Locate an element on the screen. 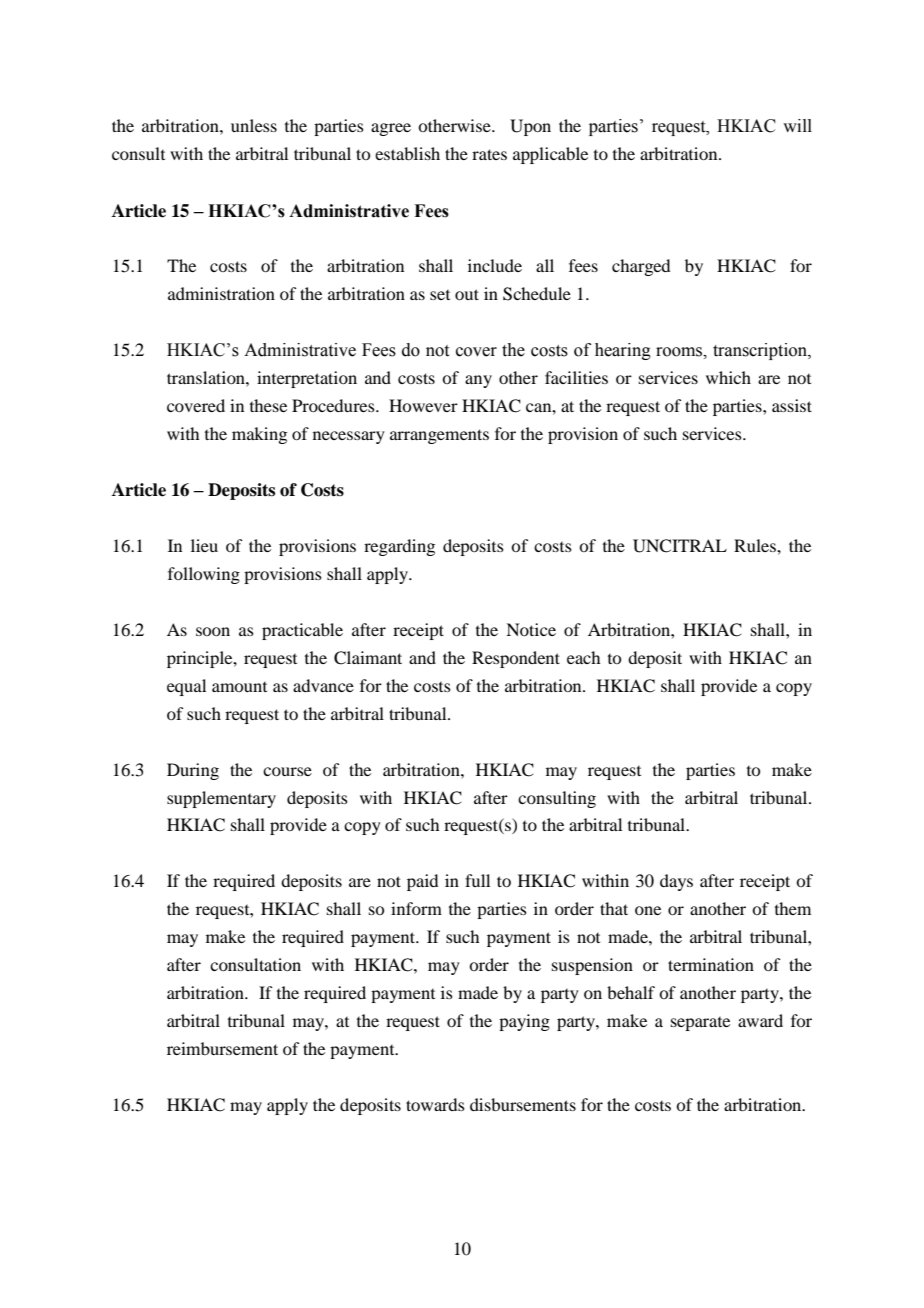 The width and height of the screenshot is (924, 1308). which is located at coordinates (728, 377).
